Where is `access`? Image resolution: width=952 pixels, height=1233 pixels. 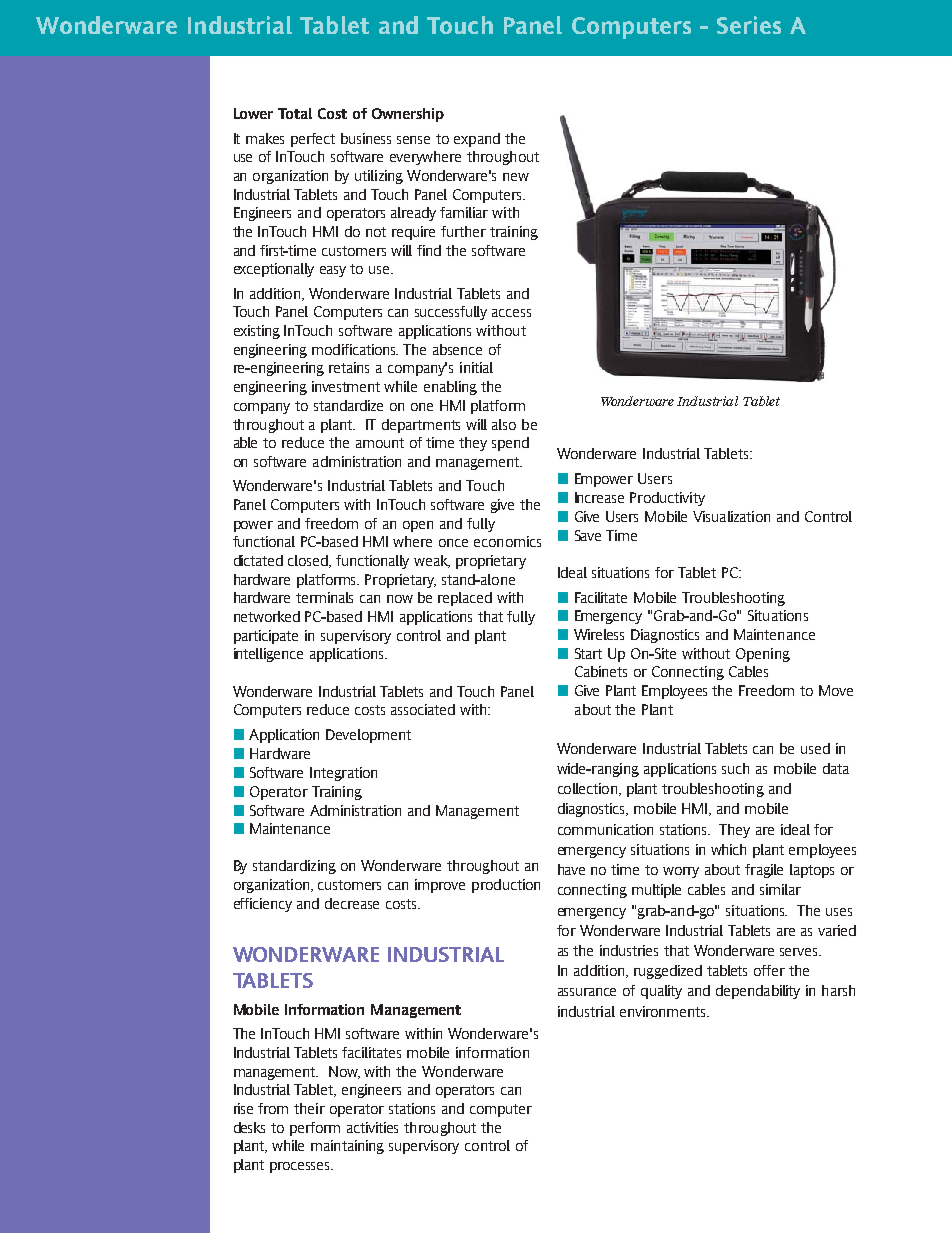
access is located at coordinates (511, 313).
